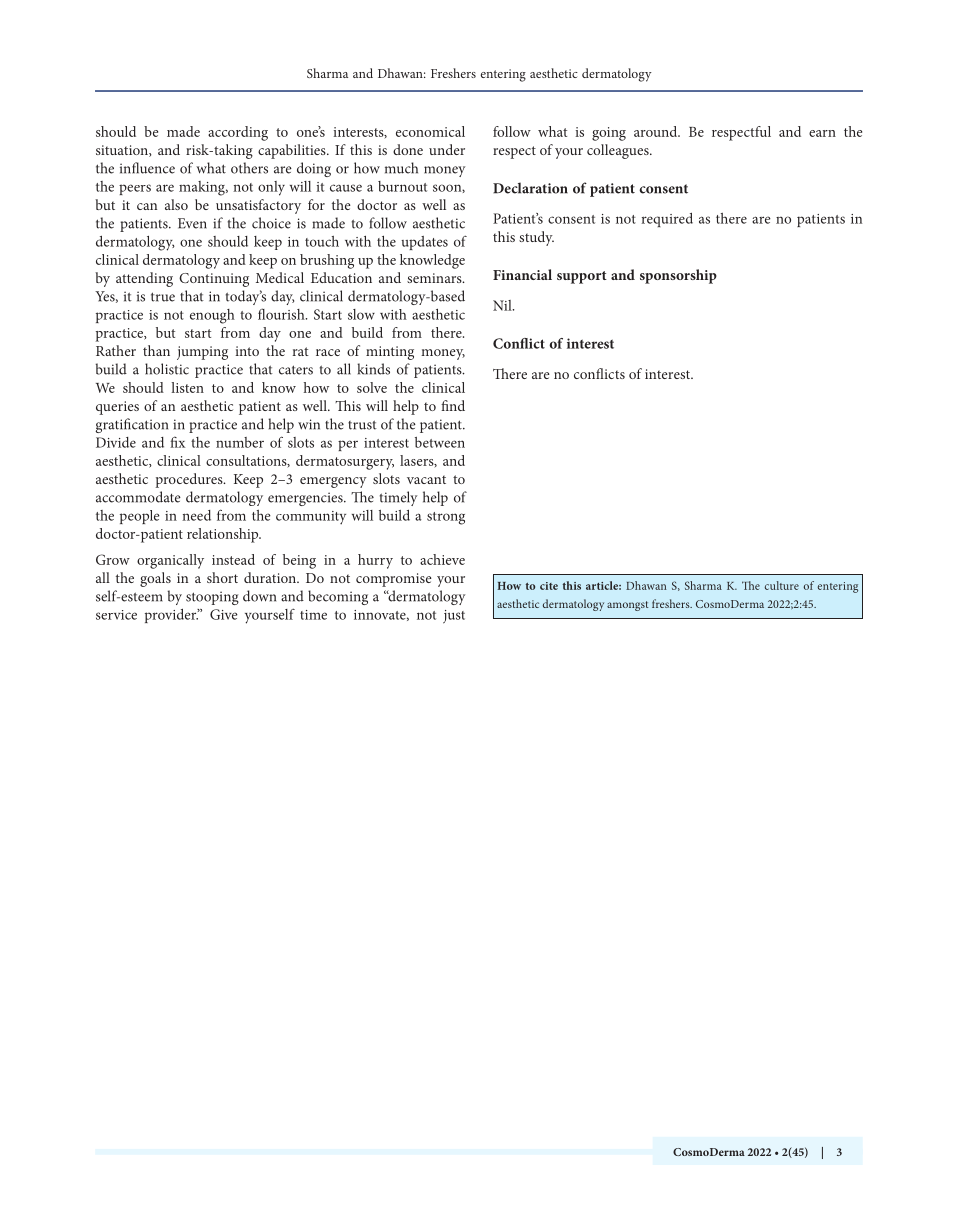 This page has height=1232, width=958. I want to click on stooping, so click(212, 598).
